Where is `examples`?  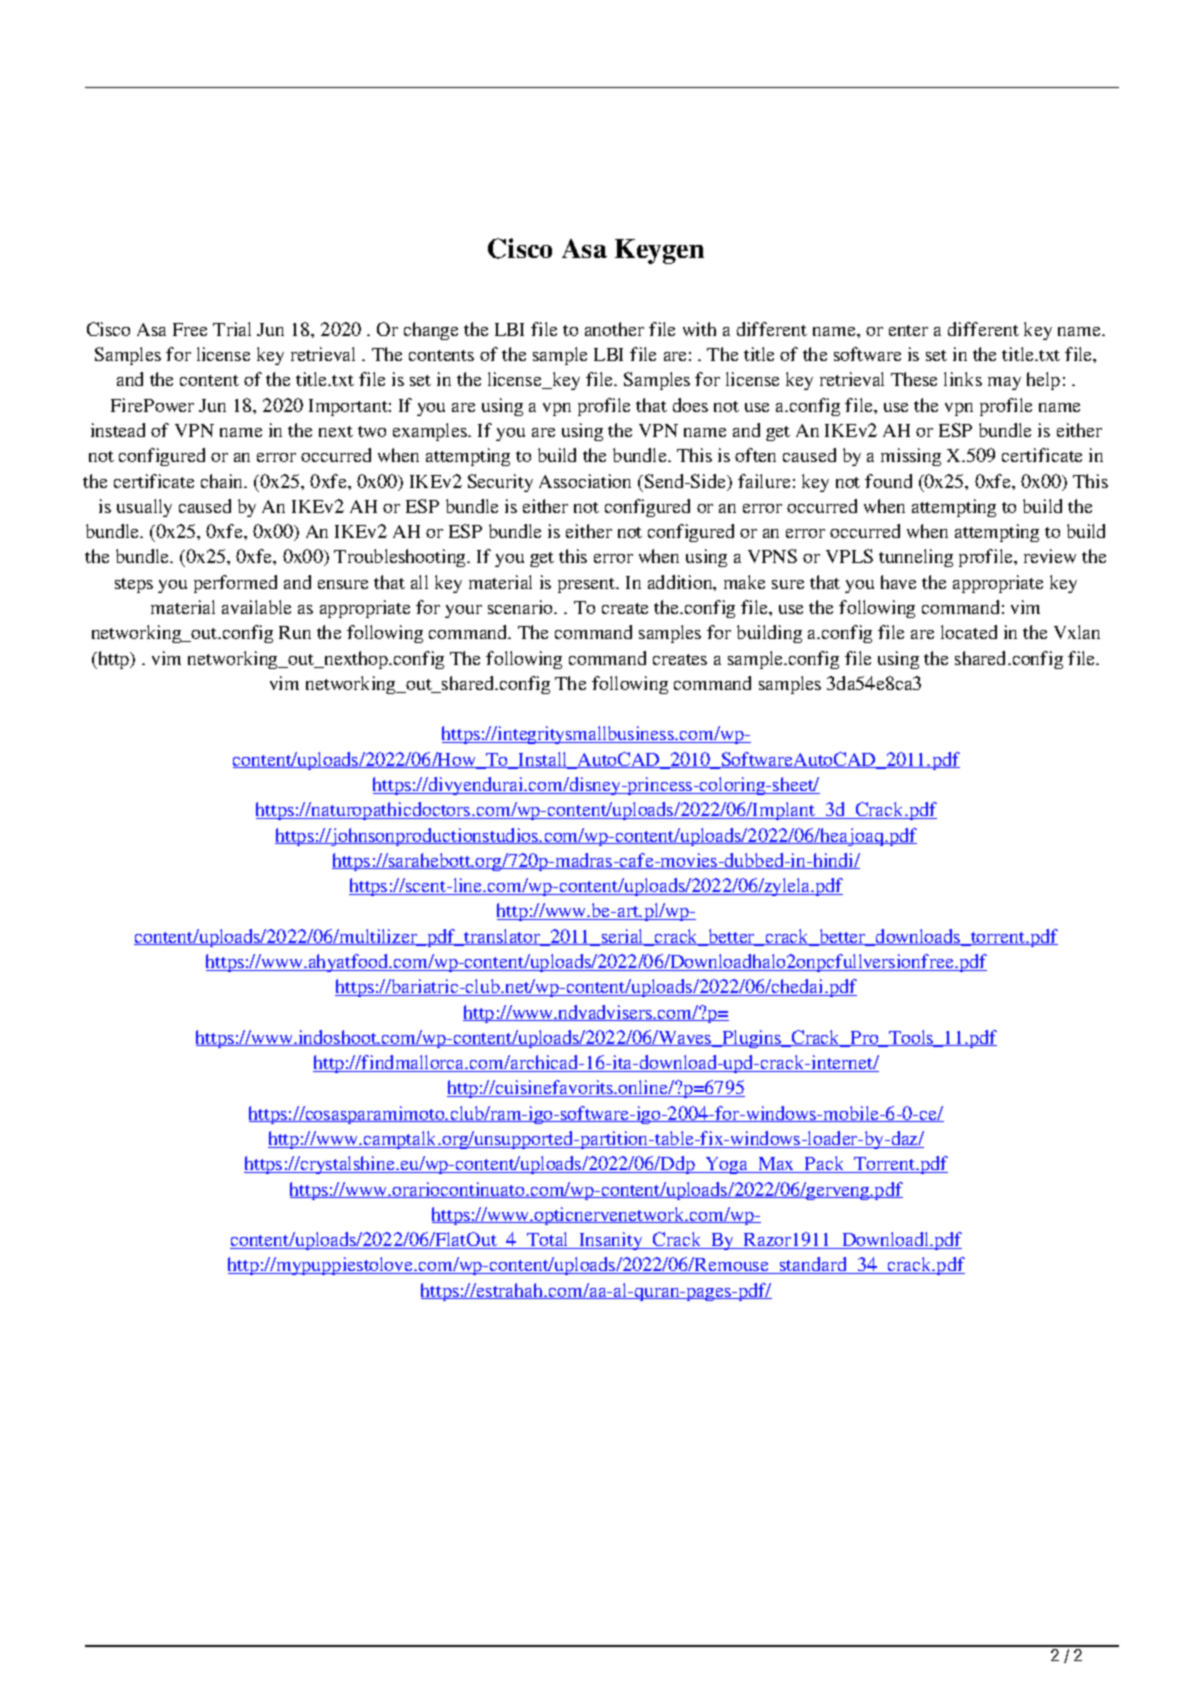 examples is located at coordinates (431, 432).
